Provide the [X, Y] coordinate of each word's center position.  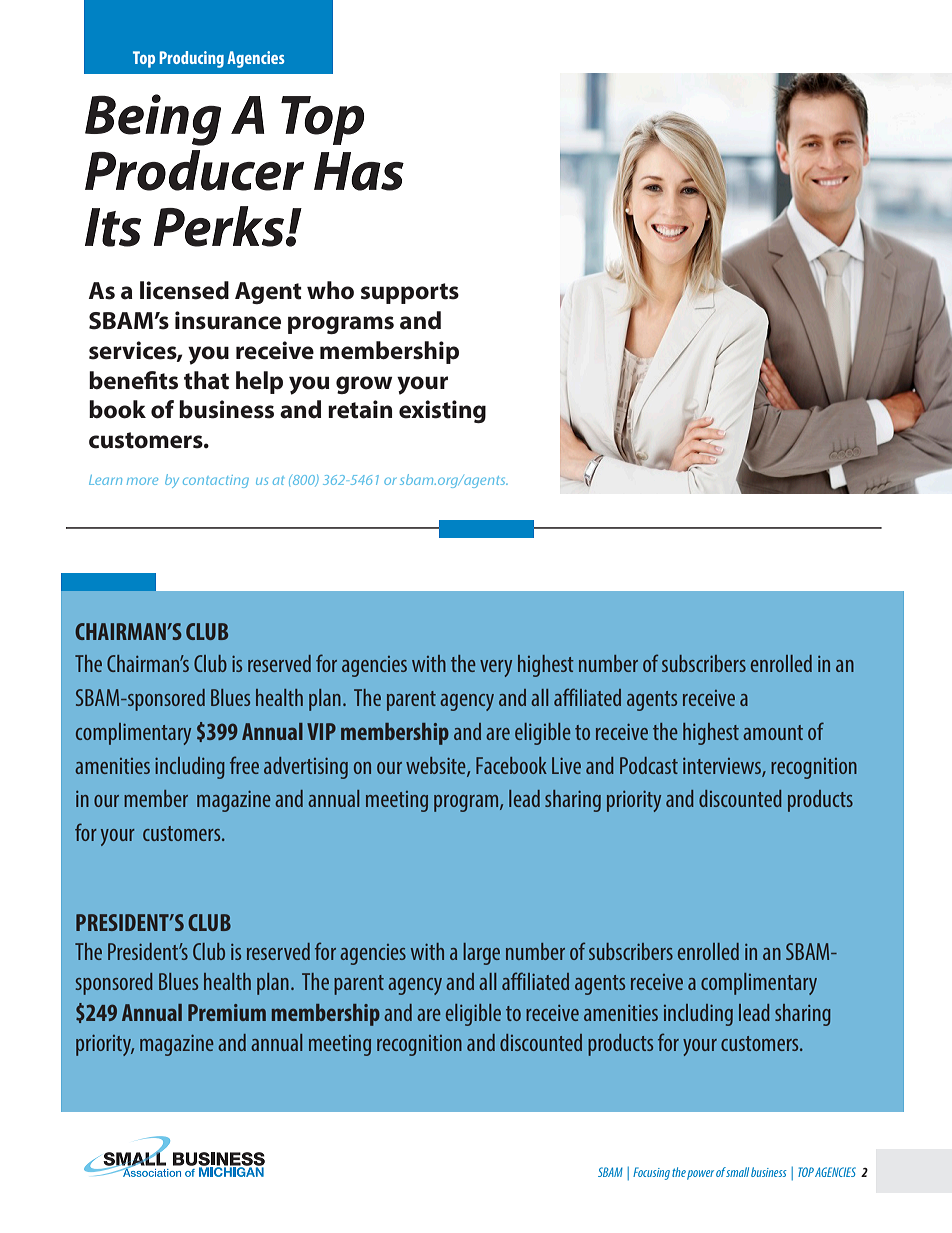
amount [773, 732]
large [481, 954]
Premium [227, 1012]
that [206, 380]
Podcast [649, 765]
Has [359, 171]
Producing [192, 59]
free [244, 765]
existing [442, 411]
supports [410, 293]
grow [364, 385]
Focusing [651, 1173]
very [496, 668]
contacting [216, 481]
